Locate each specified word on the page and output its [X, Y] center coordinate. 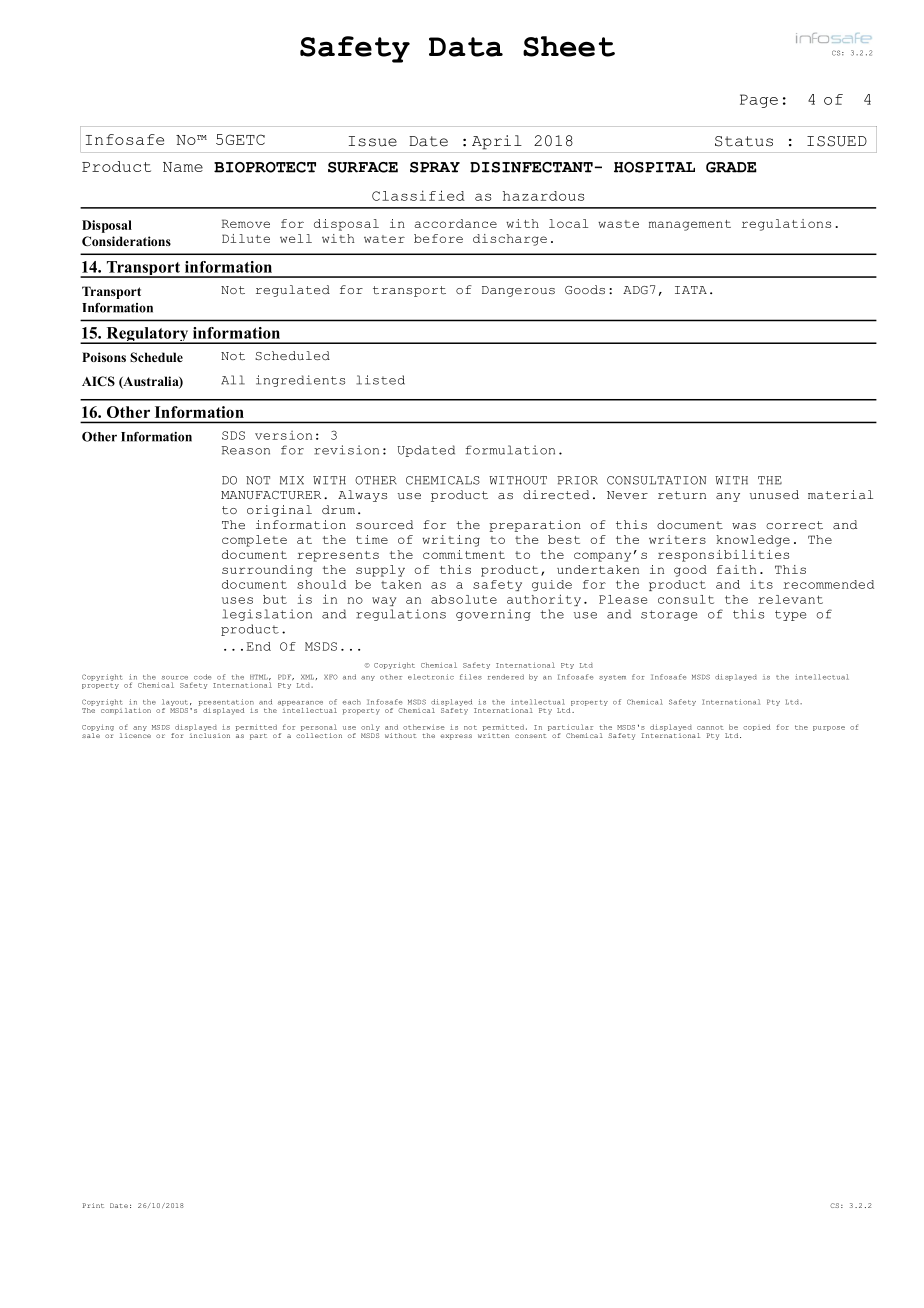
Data [466, 47]
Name [183, 167]
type [790, 615]
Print [93, 1205]
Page [759, 101]
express [456, 737]
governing [493, 615]
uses [237, 600]
